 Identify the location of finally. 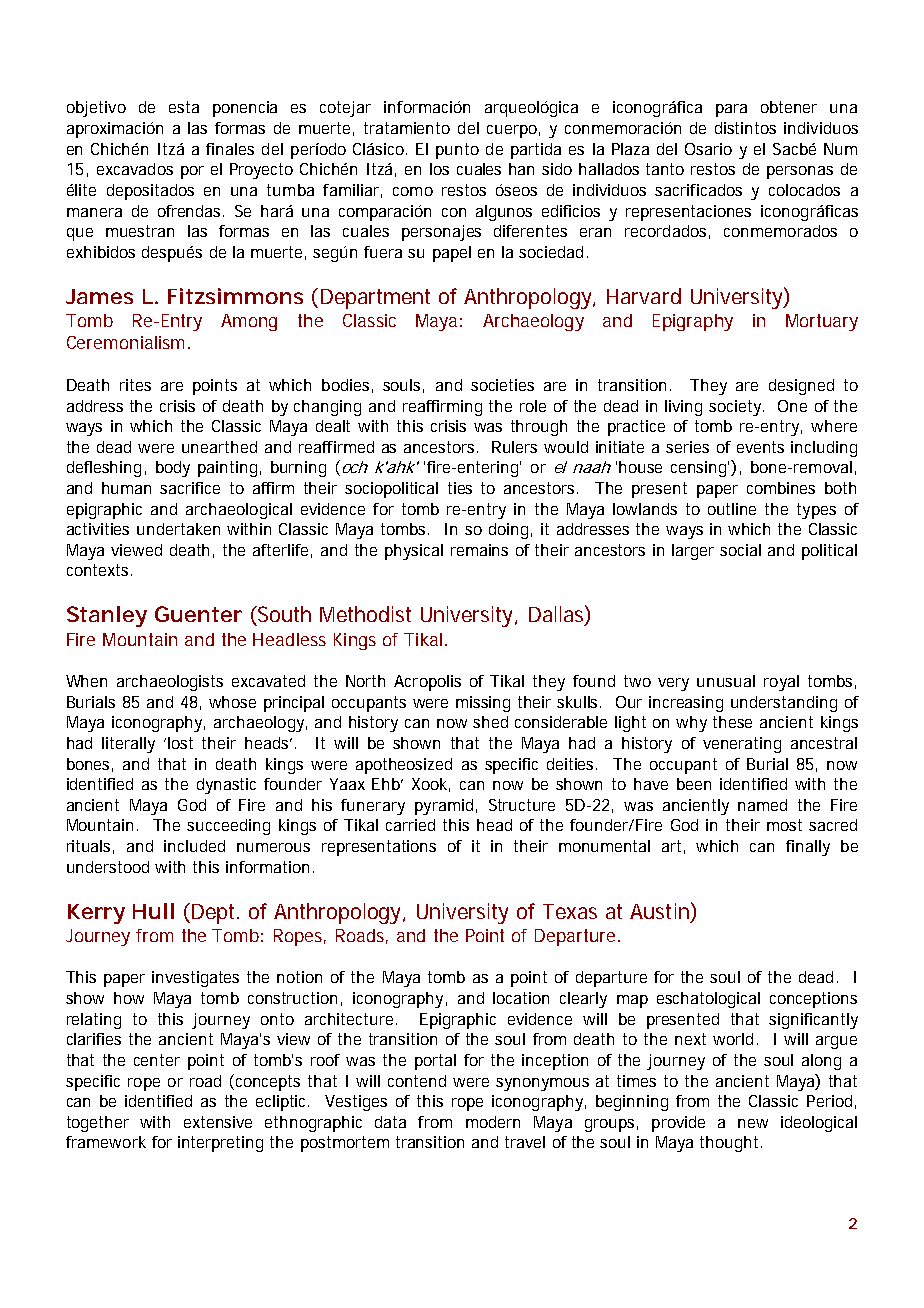
(808, 848).
